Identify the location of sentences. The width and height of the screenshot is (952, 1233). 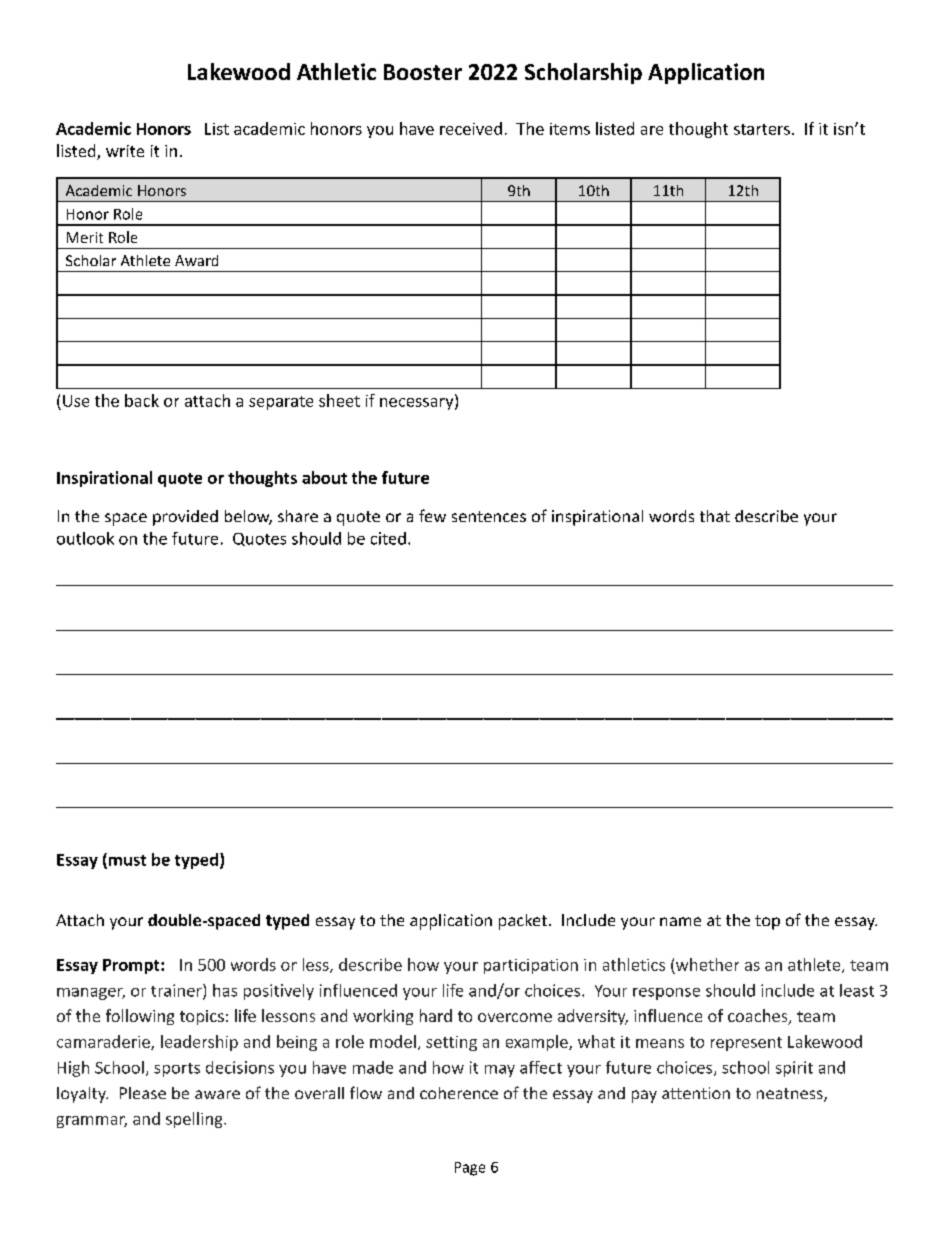
(489, 516).
